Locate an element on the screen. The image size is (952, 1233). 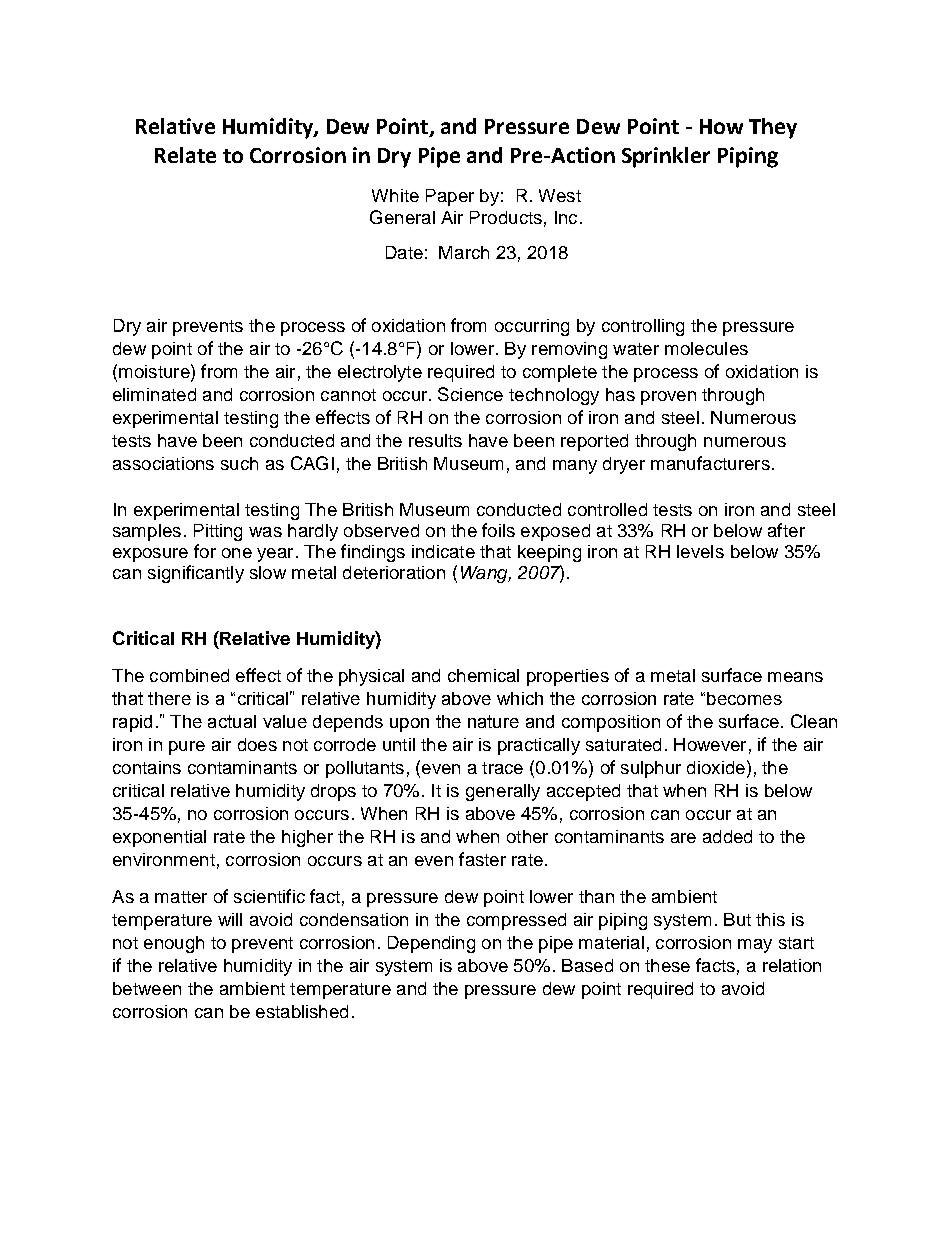
such is located at coordinates (239, 463).
